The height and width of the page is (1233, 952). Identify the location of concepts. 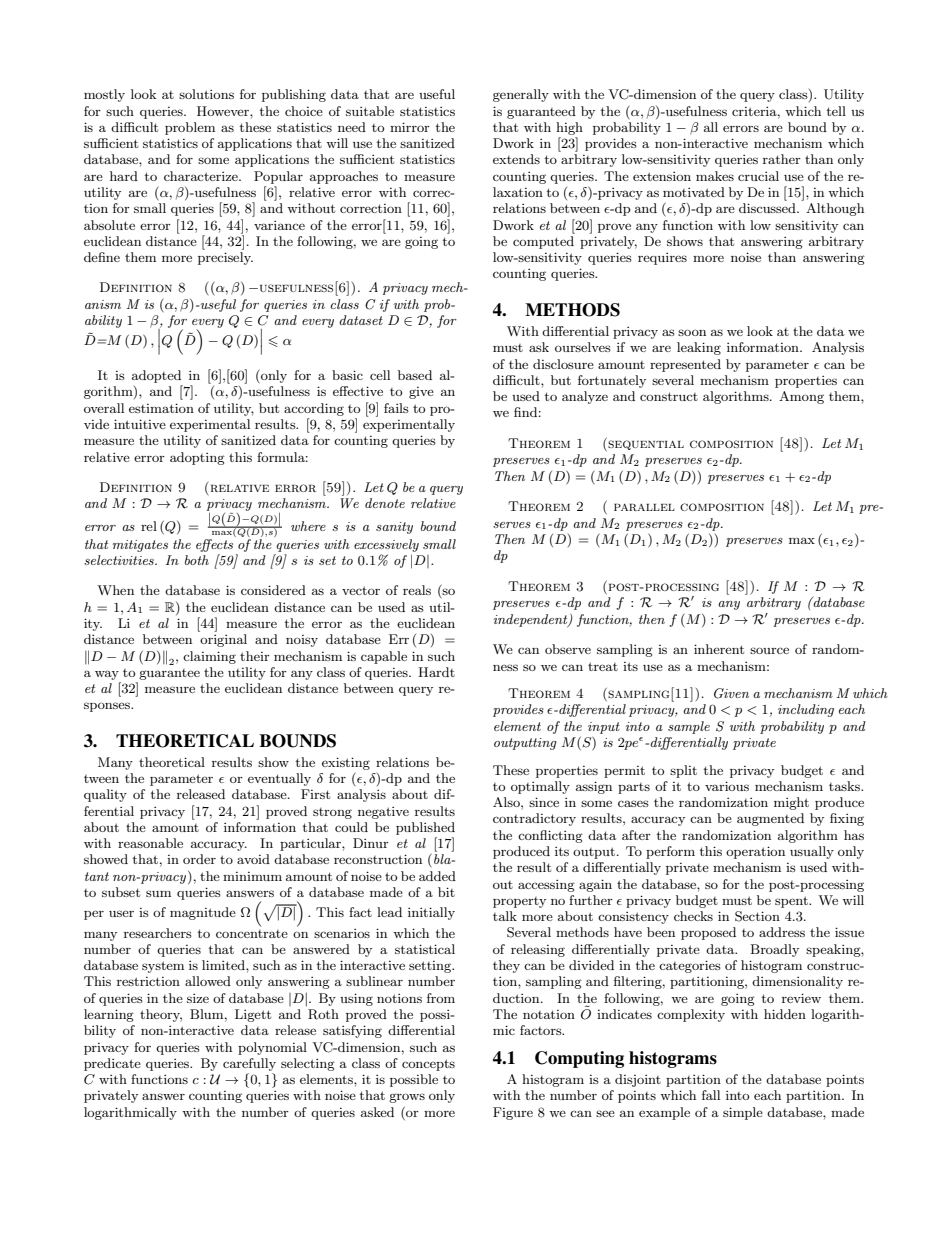
(428, 1065).
